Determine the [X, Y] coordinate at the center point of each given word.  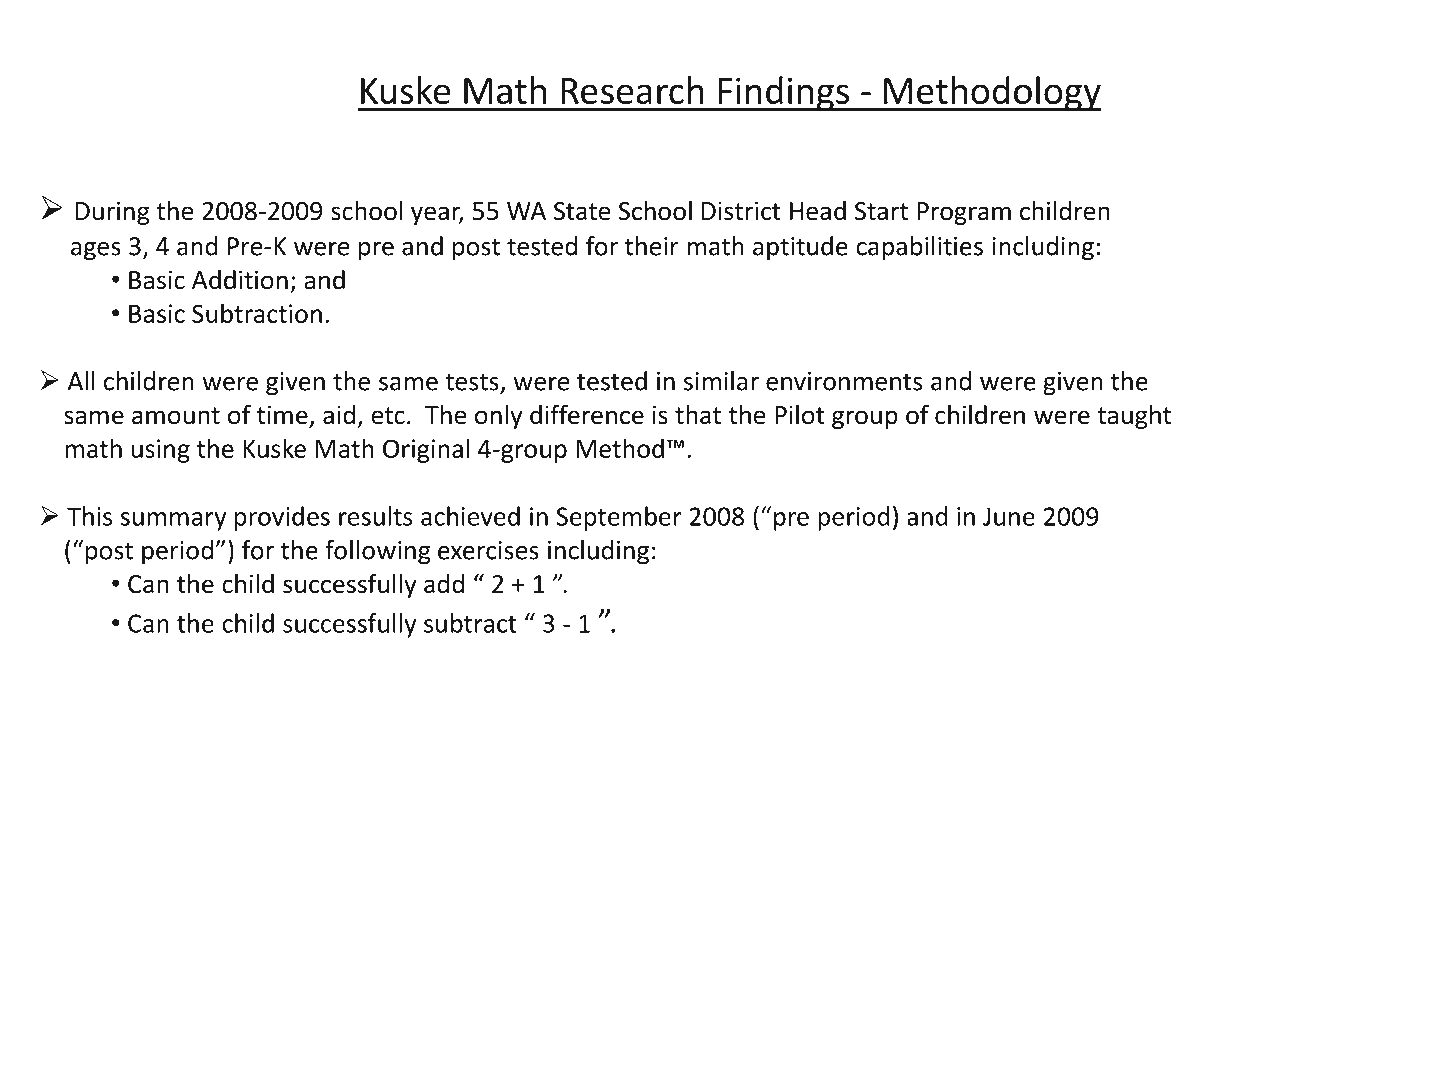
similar [721, 381]
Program [964, 213]
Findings [784, 93]
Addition [240, 280]
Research [632, 90]
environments [844, 381]
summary [173, 521]
